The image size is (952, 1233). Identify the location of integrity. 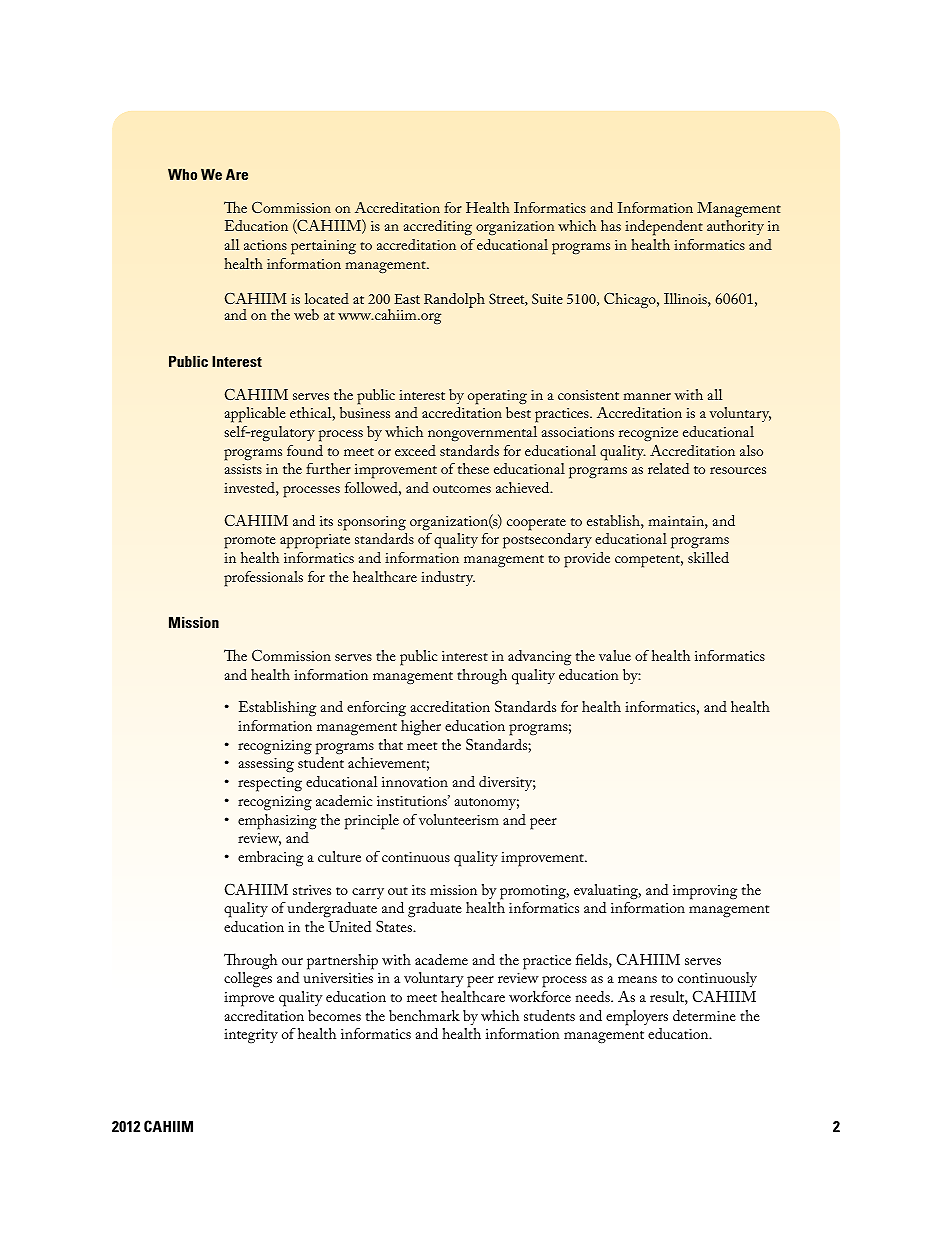
(251, 1036).
